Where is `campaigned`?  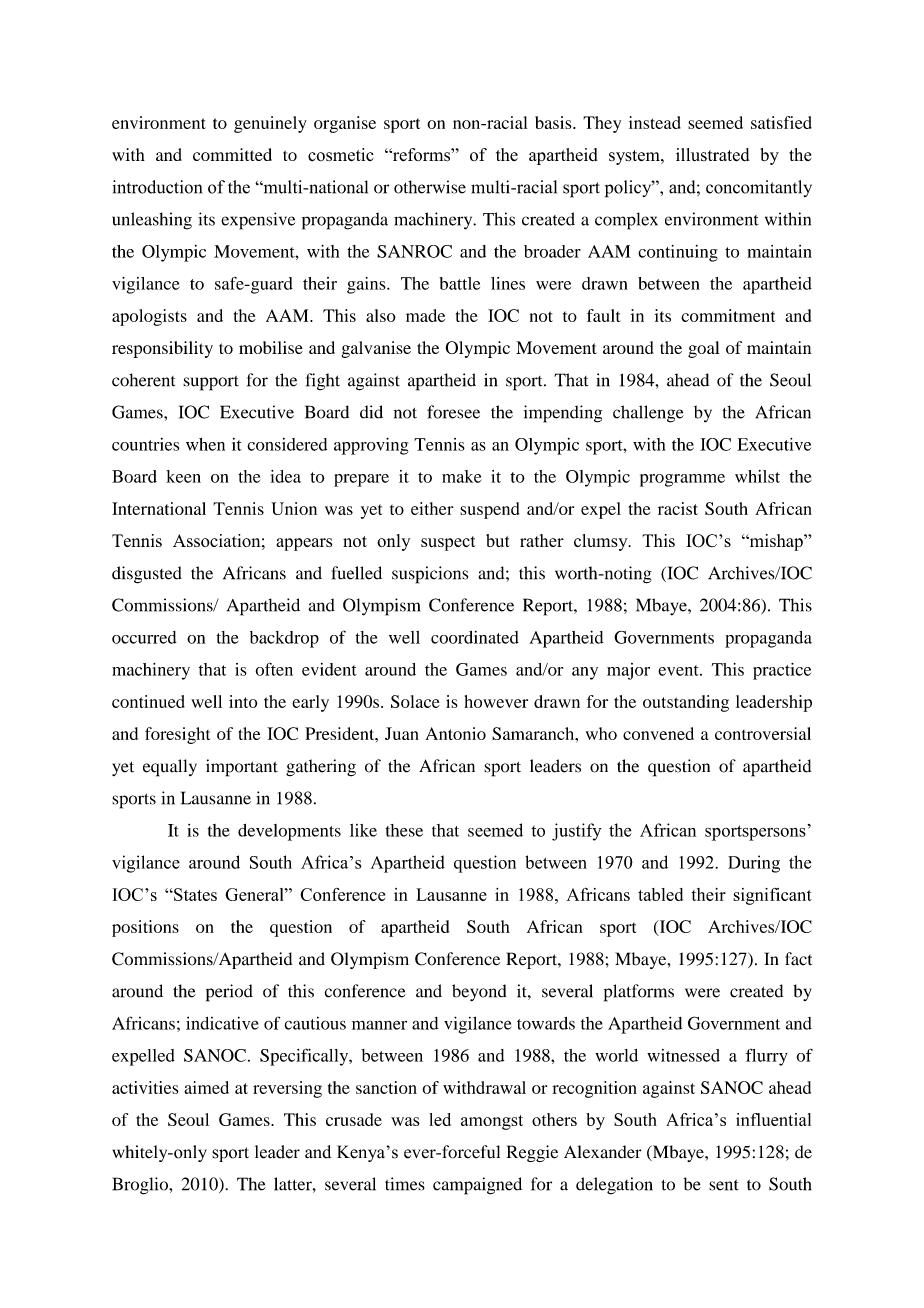
campaigned is located at coordinates (477, 1186).
